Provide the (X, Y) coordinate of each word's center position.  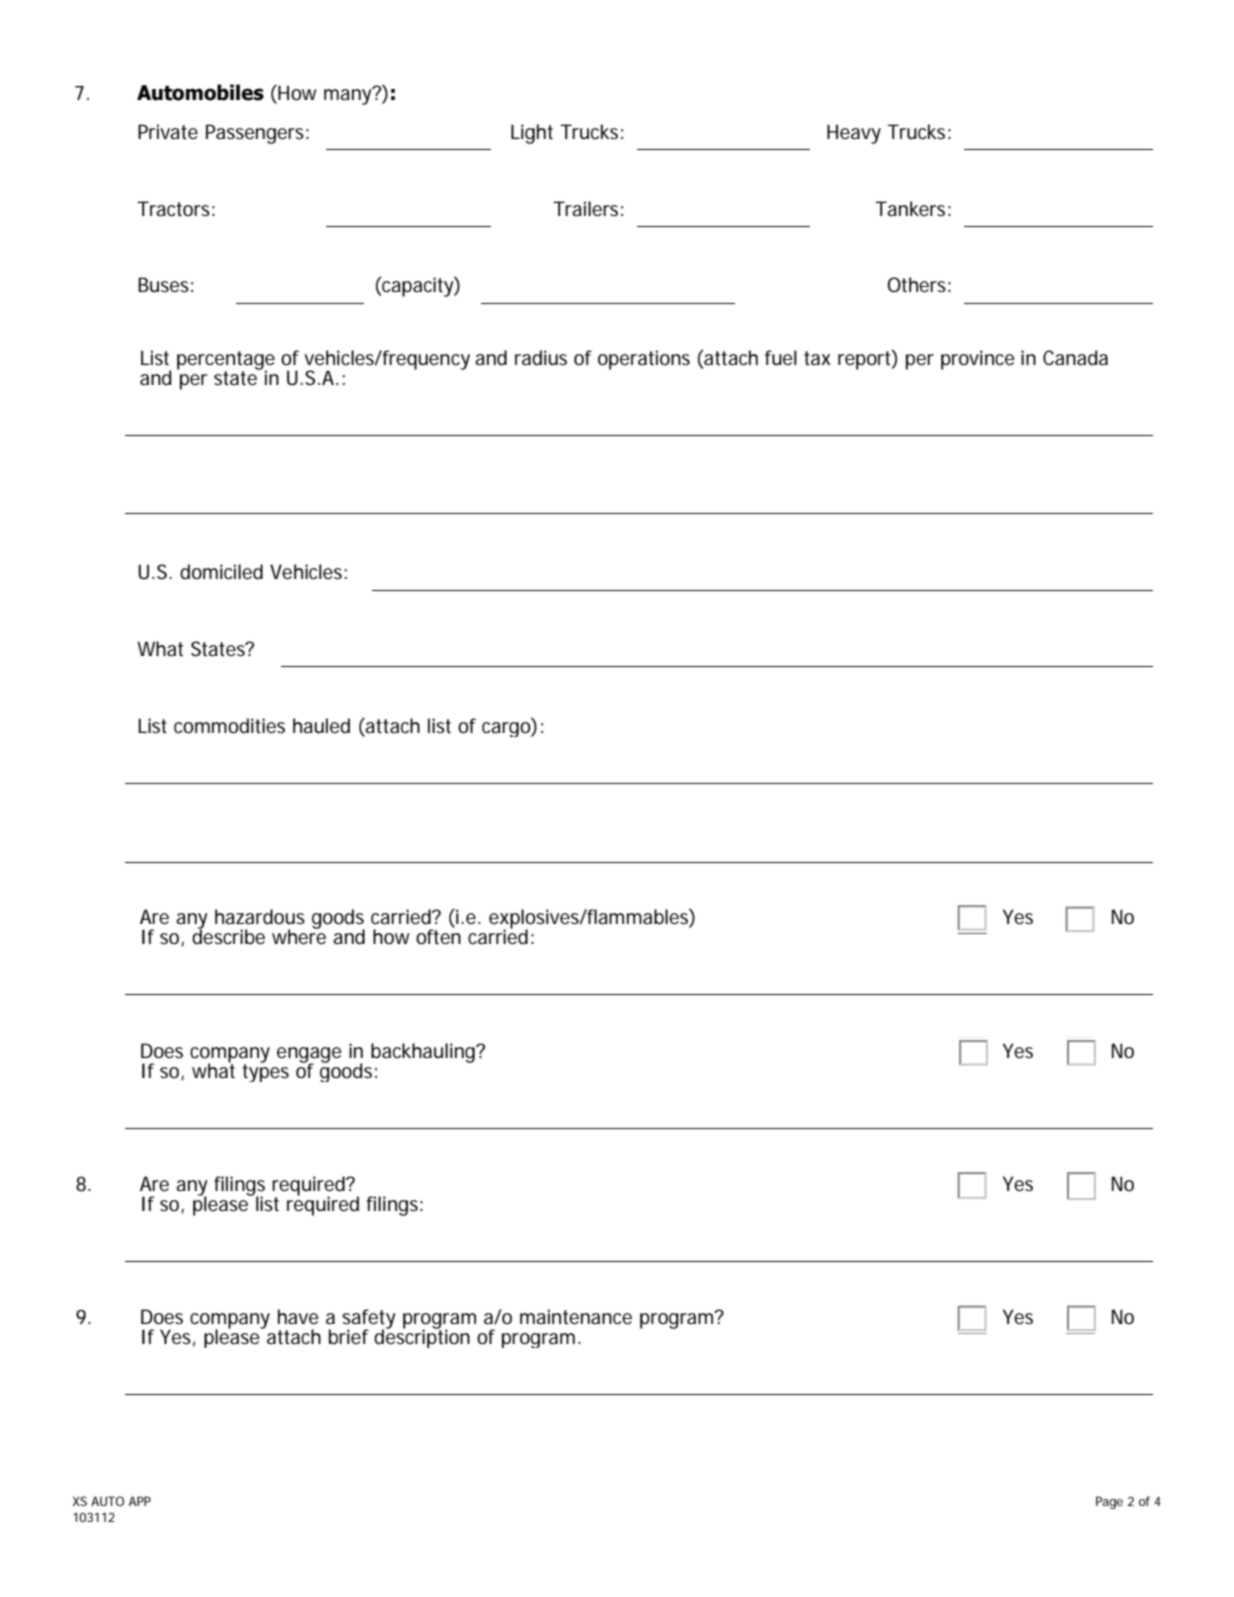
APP (140, 1501)
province (978, 360)
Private (168, 131)
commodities (229, 726)
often (438, 936)
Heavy (854, 134)
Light (532, 134)
